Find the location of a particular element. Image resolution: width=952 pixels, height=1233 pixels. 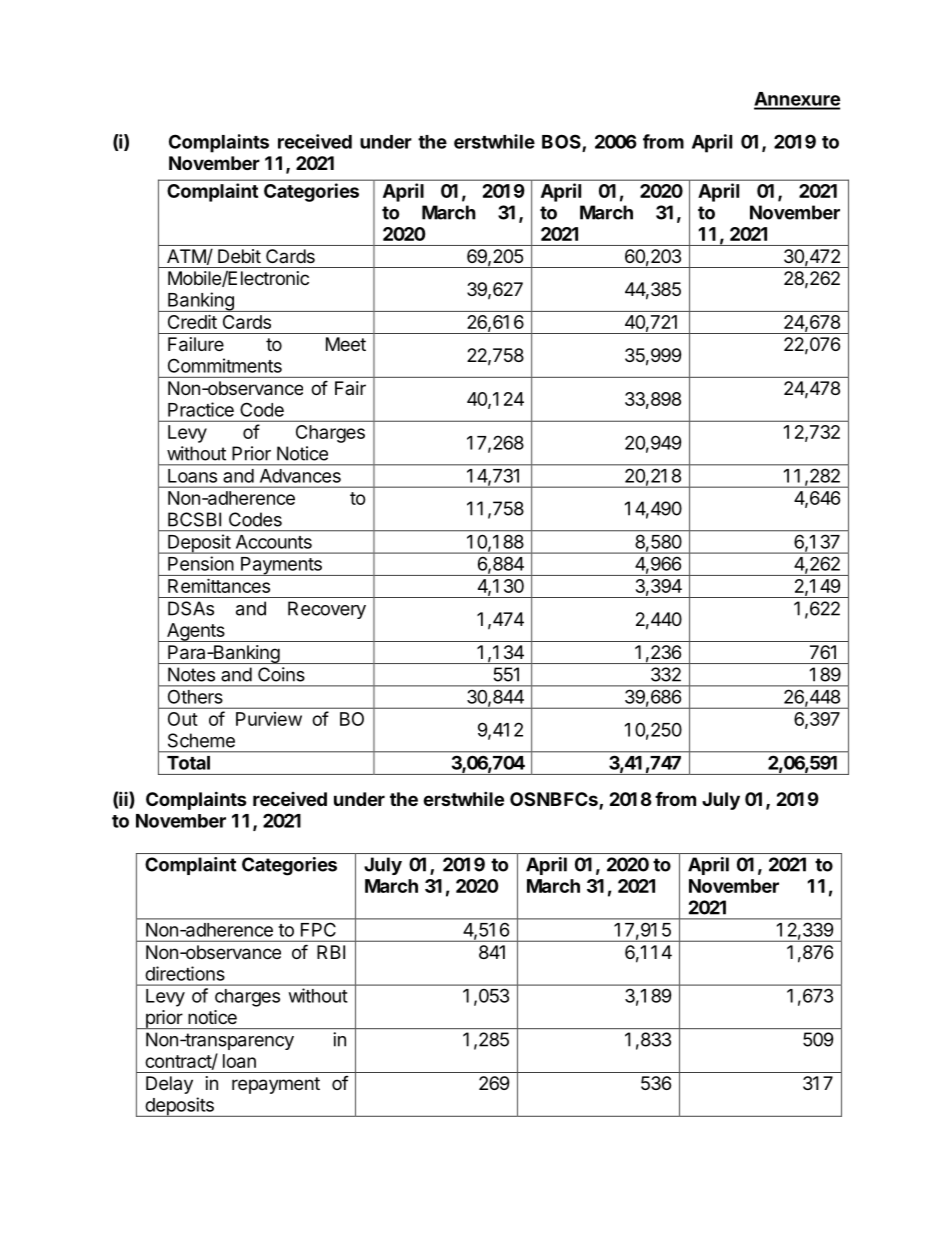

BOS is located at coordinates (562, 142).
